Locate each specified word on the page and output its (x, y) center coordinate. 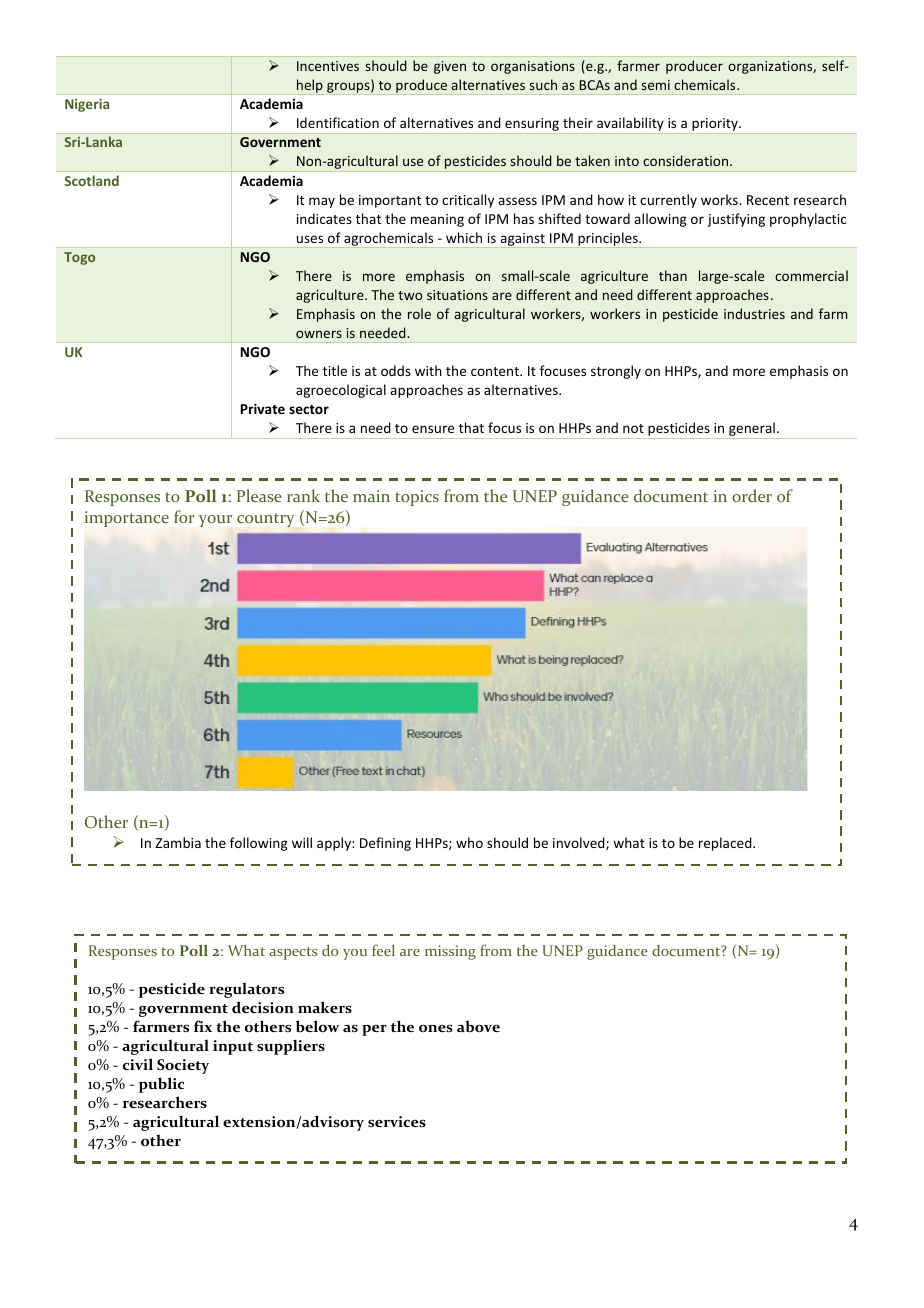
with (428, 370)
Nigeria (87, 105)
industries (754, 313)
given (450, 67)
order (752, 495)
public (161, 1085)
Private (263, 408)
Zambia (178, 842)
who (469, 842)
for (184, 516)
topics (417, 498)
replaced (726, 844)
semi (655, 85)
